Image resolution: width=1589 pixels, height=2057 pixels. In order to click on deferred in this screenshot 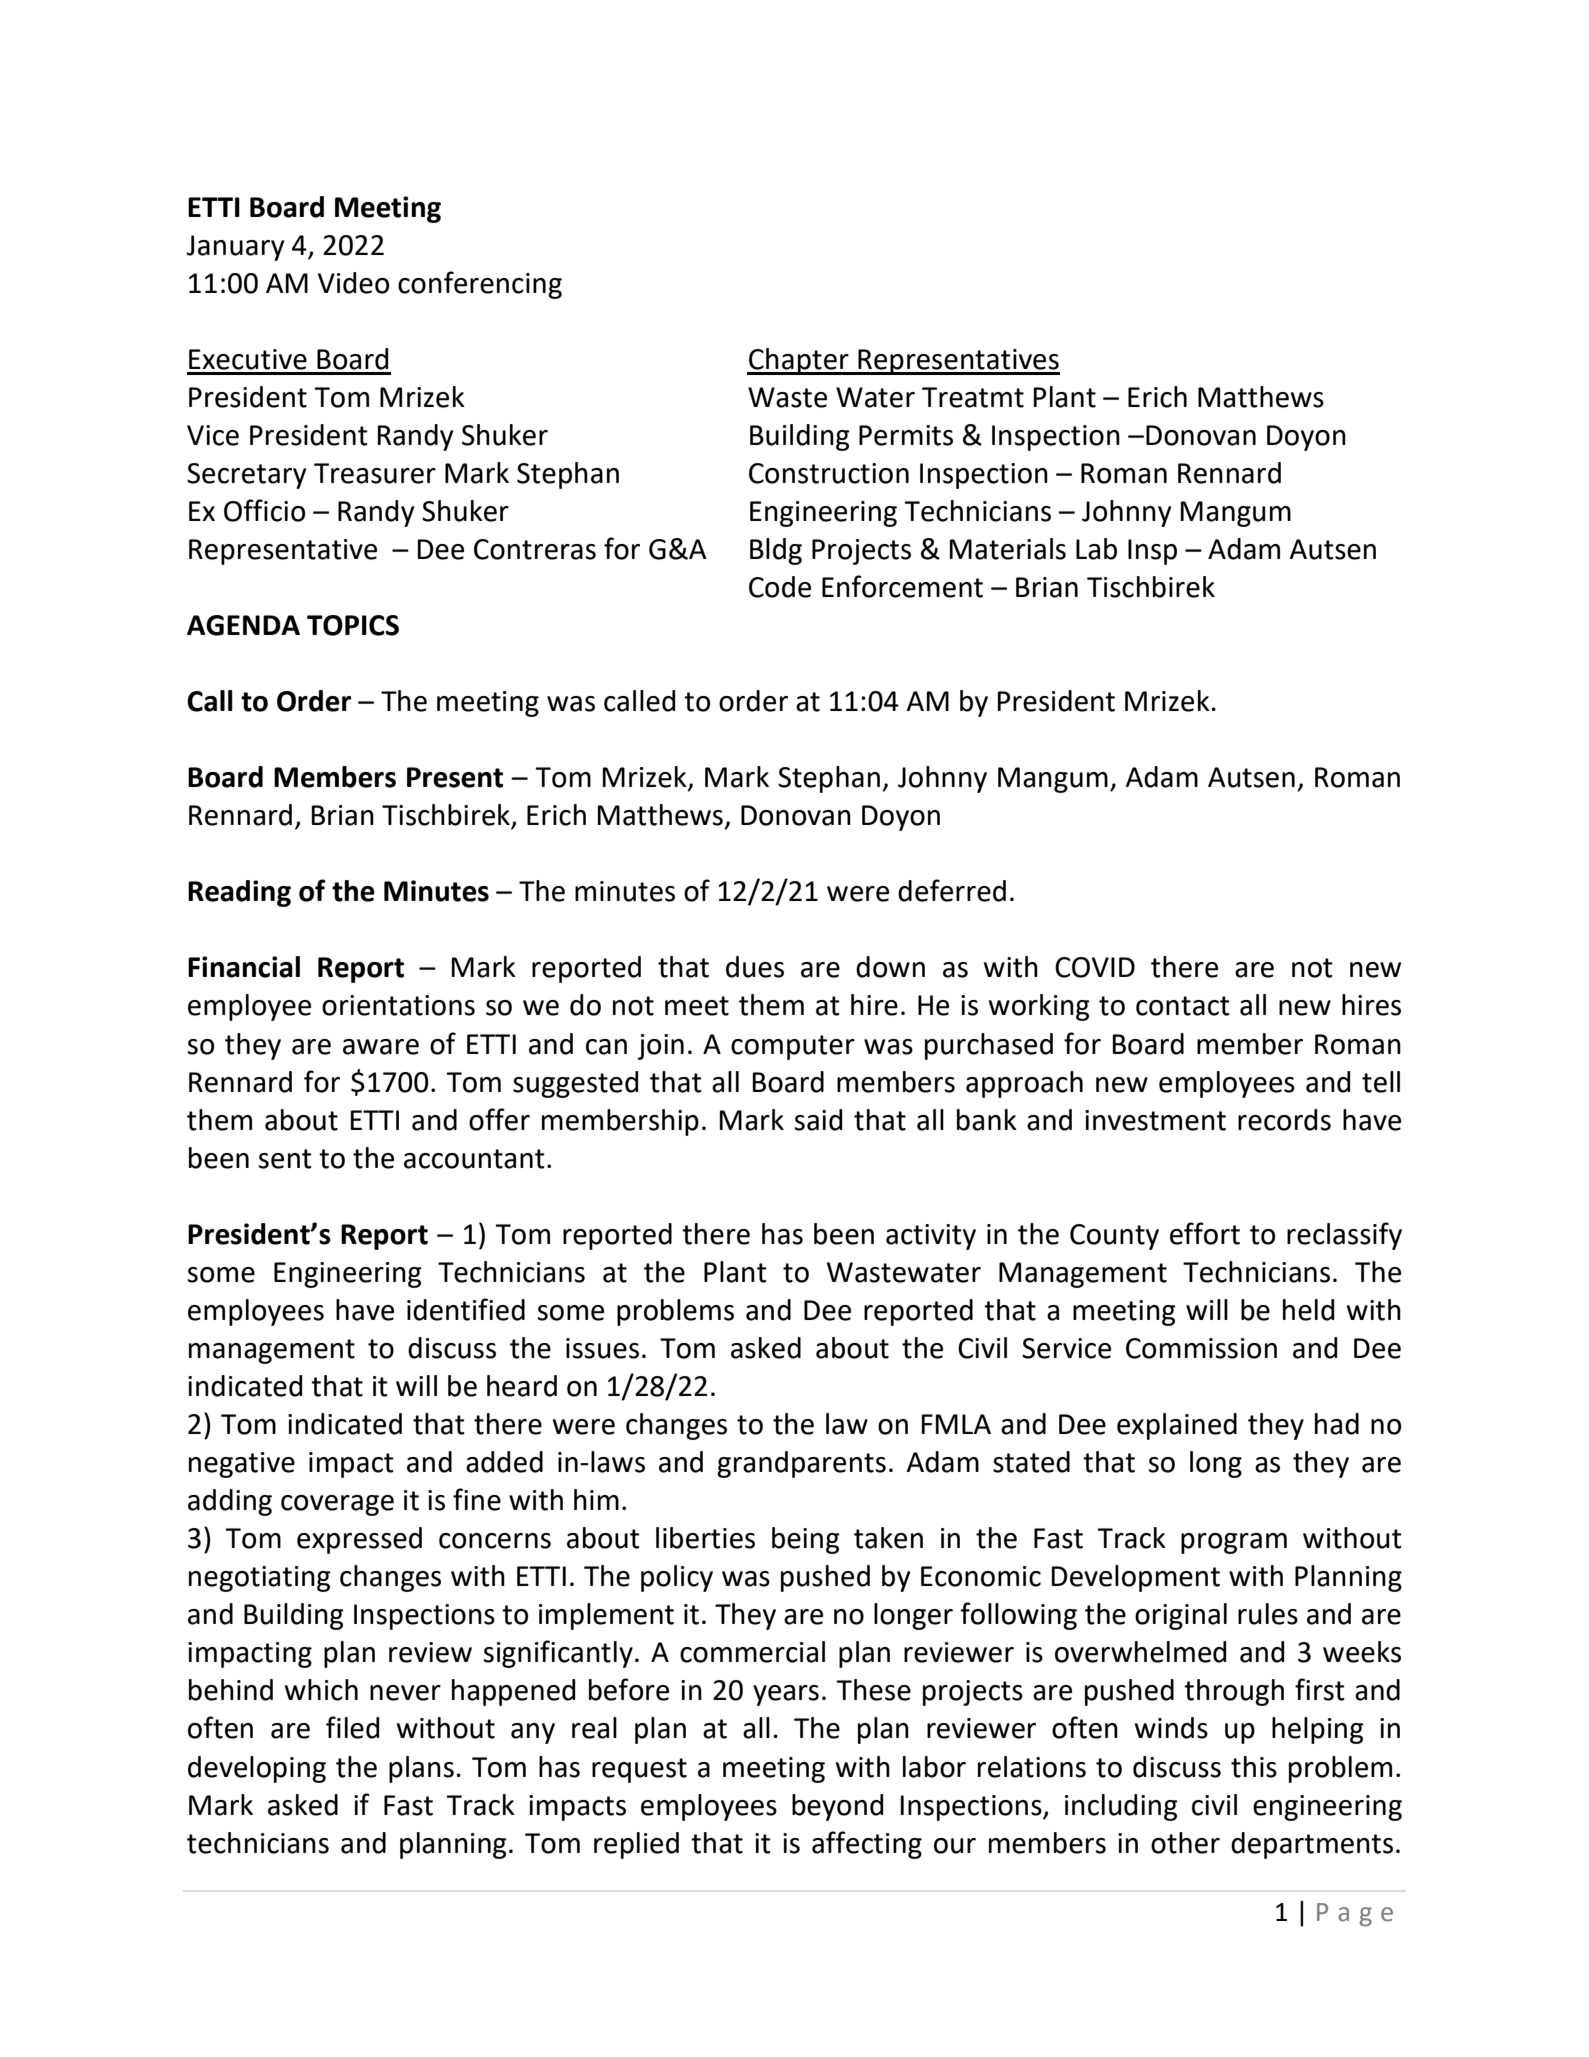, I will do `click(952, 890)`.
